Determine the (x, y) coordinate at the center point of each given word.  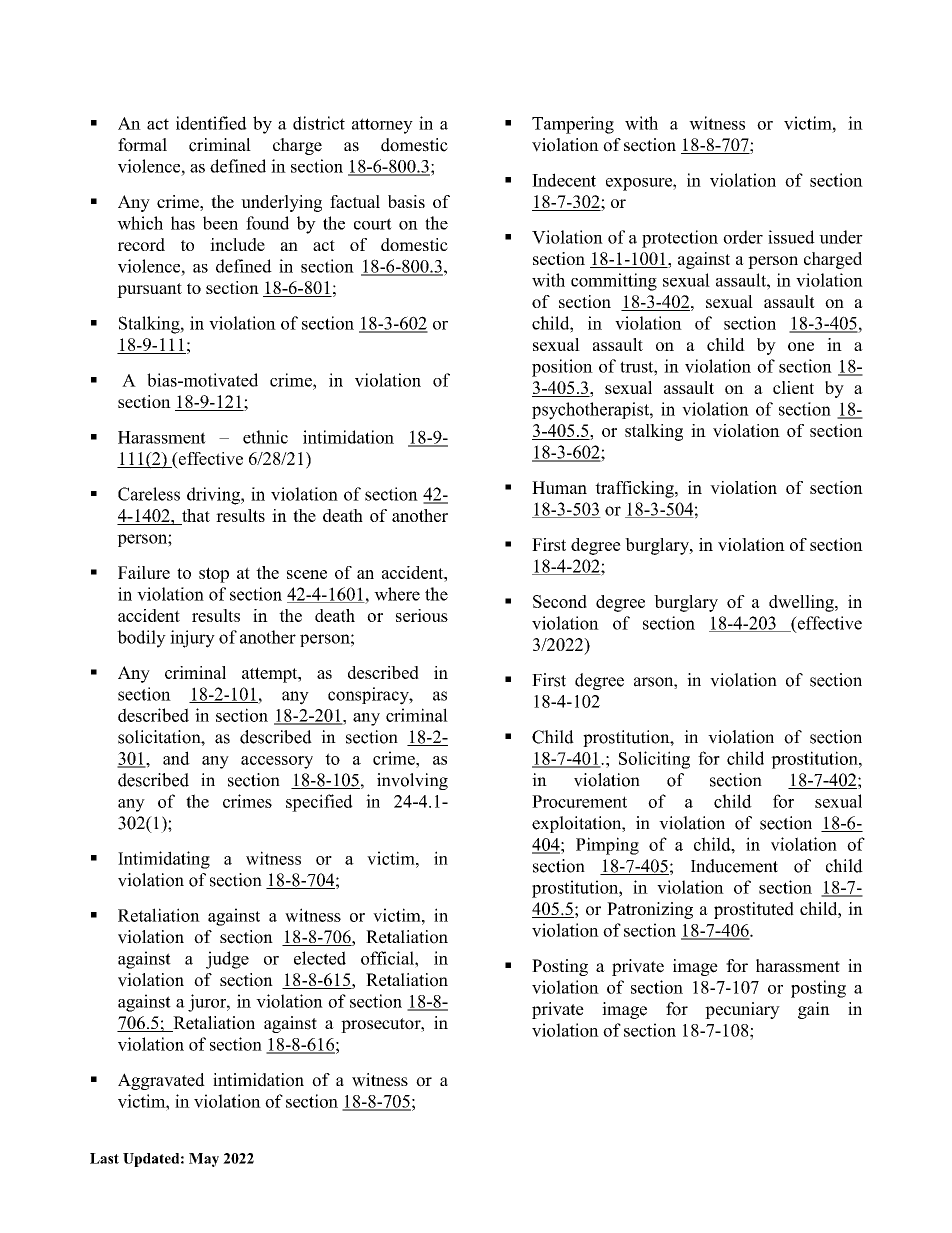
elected (320, 958)
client (793, 387)
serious (422, 615)
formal (142, 145)
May (204, 1160)
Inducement (734, 866)
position (562, 368)
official (388, 958)
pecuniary (742, 1010)
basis (406, 201)
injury (192, 639)
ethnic (265, 437)
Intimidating (164, 860)
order (743, 237)
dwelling (802, 603)
